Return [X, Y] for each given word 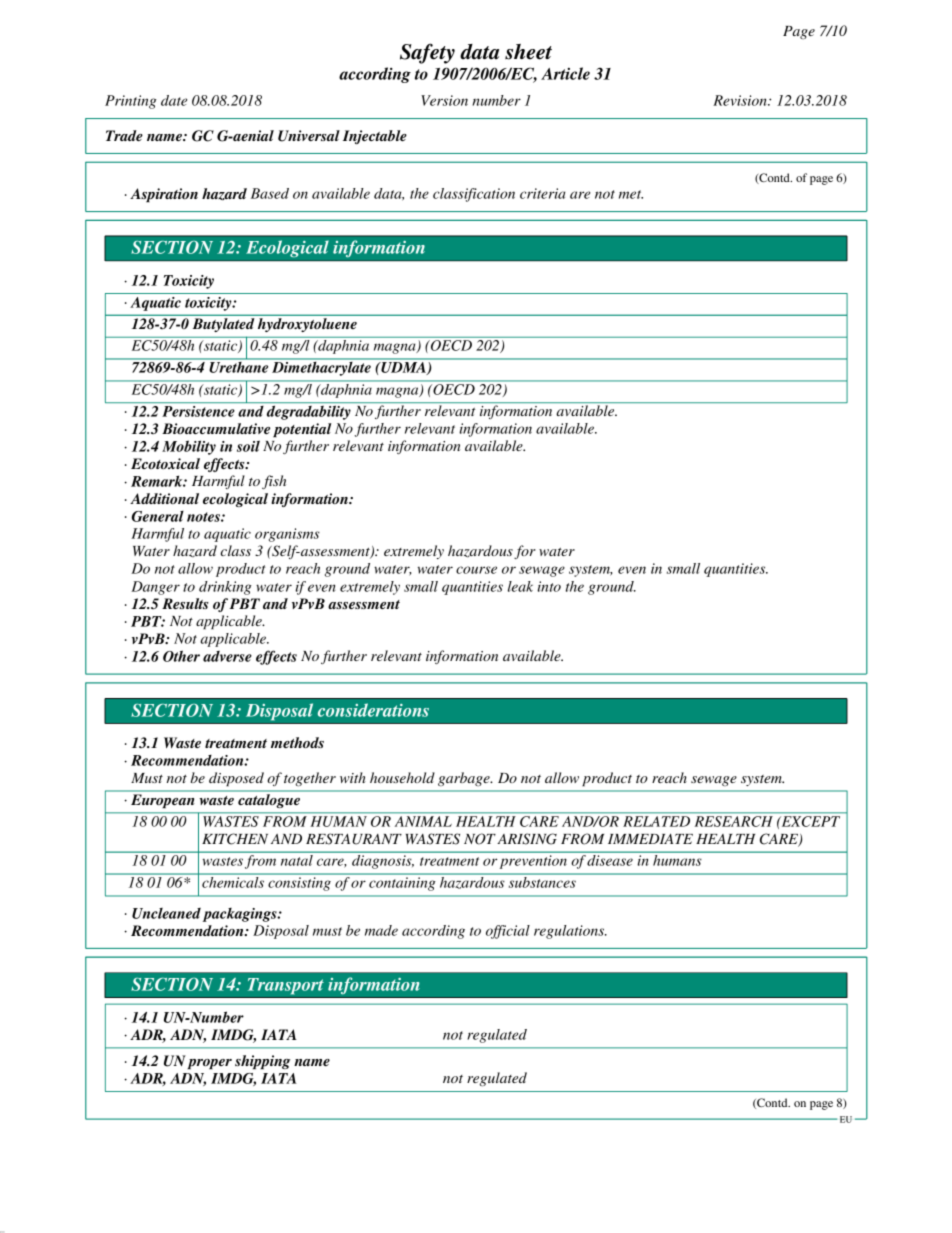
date [174, 100]
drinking [225, 588]
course [476, 570]
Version [444, 100]
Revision [741, 100]
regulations [570, 932]
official [508, 932]
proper [209, 1064]
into [549, 586]
